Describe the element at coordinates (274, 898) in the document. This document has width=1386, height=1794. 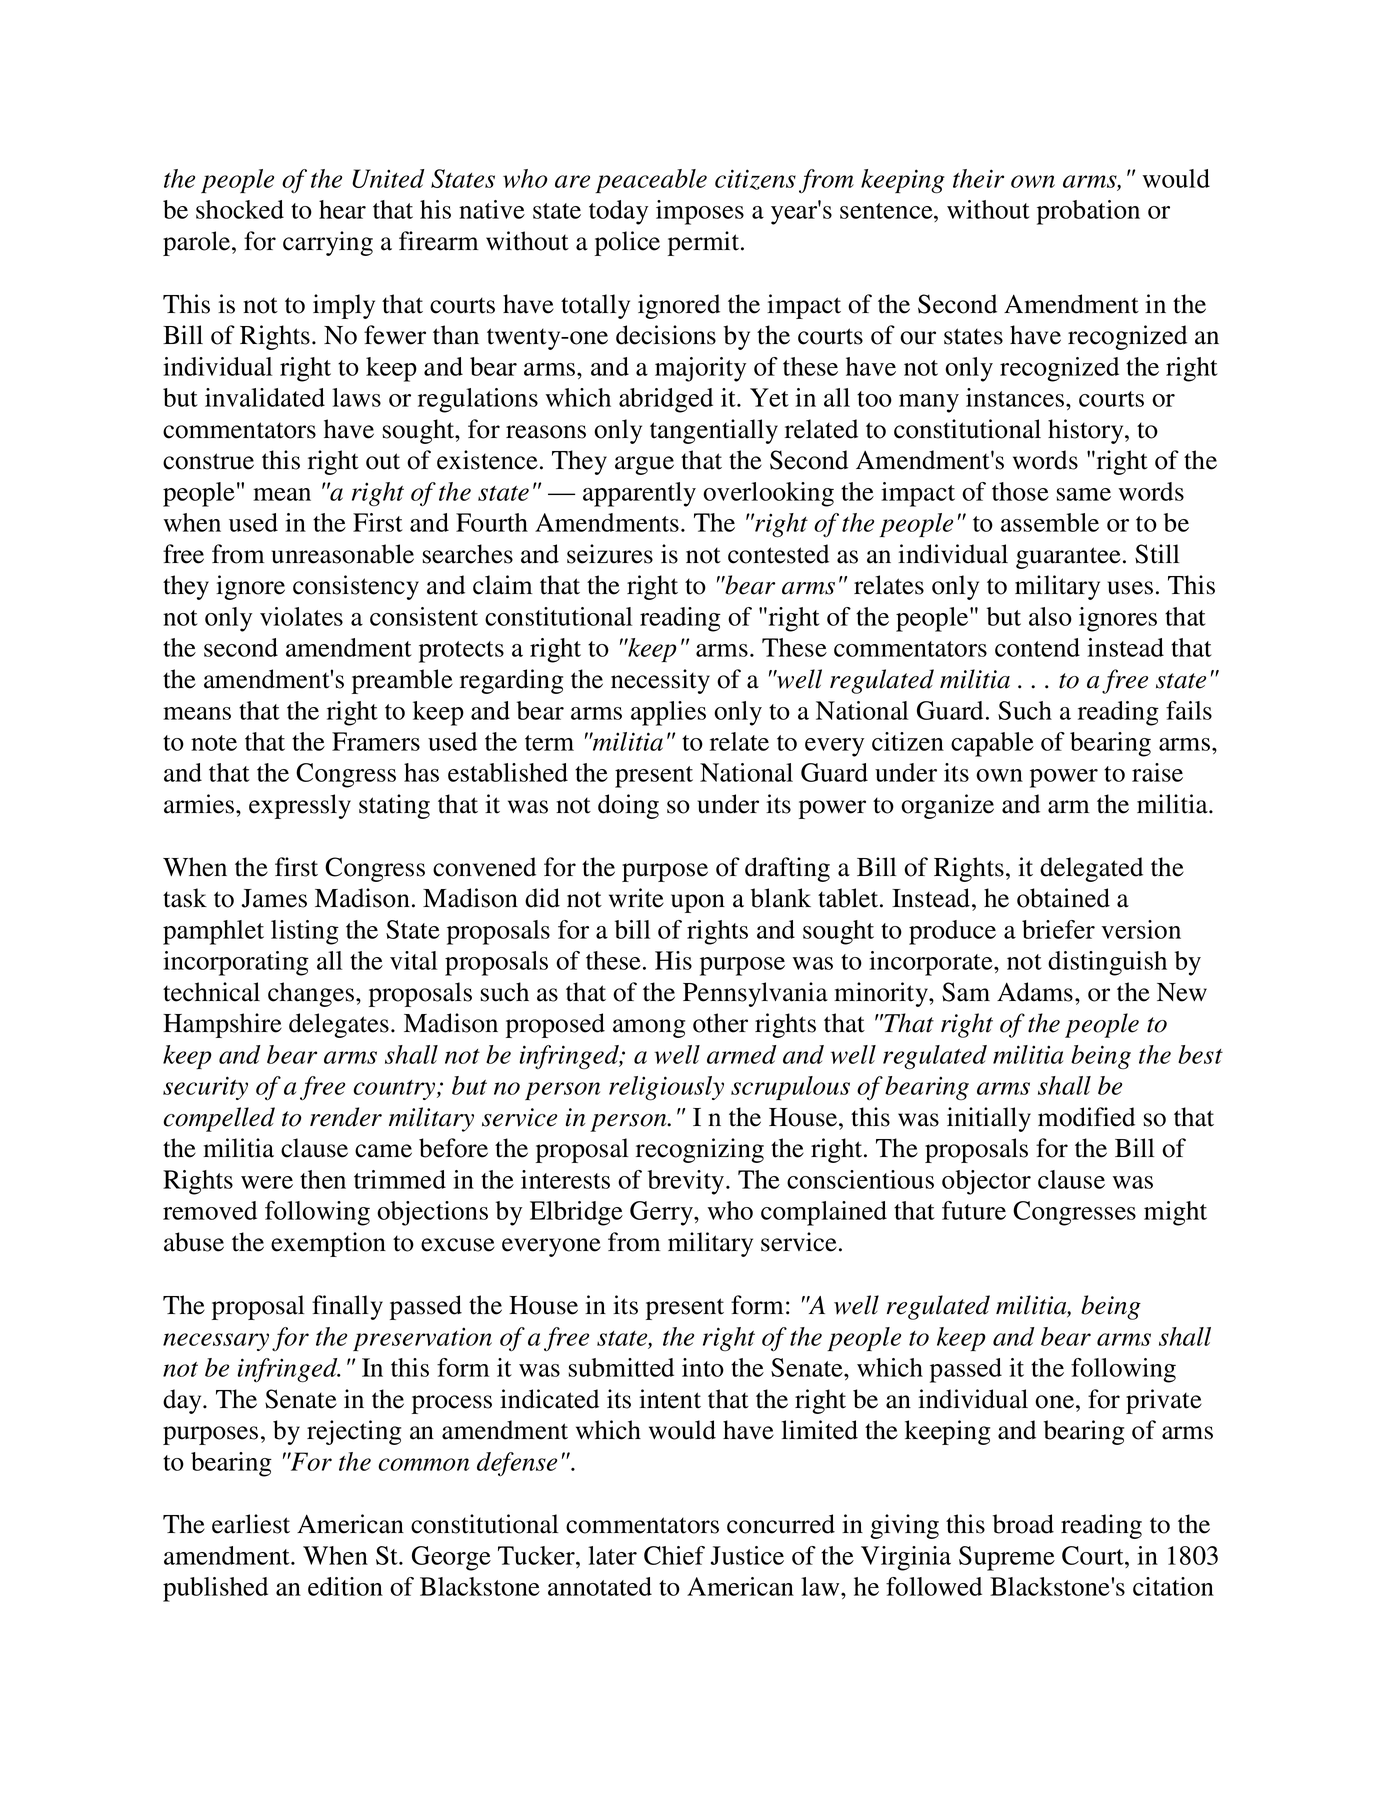
I see `James` at that location.
